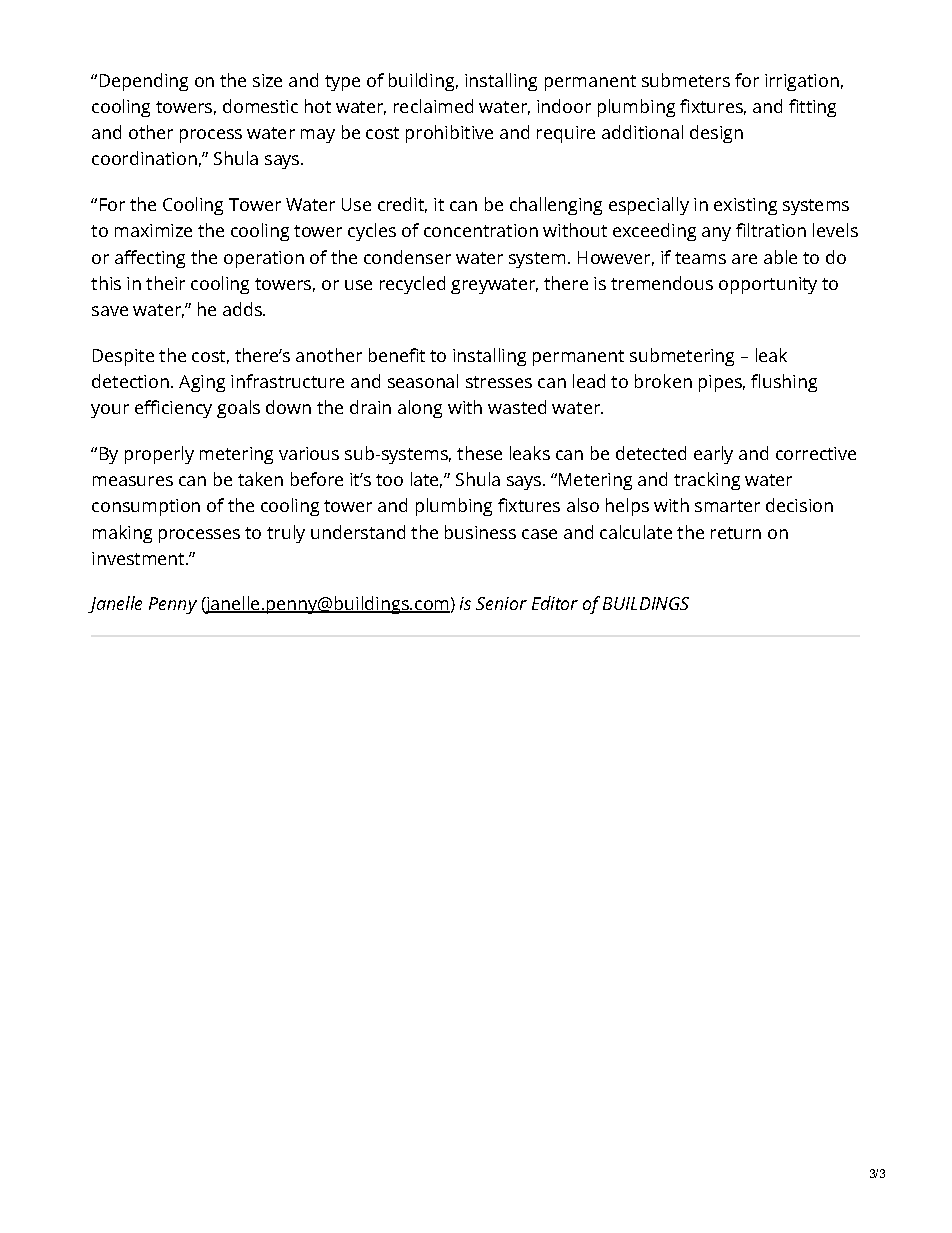  I want to click on irrigation, so click(802, 82).
